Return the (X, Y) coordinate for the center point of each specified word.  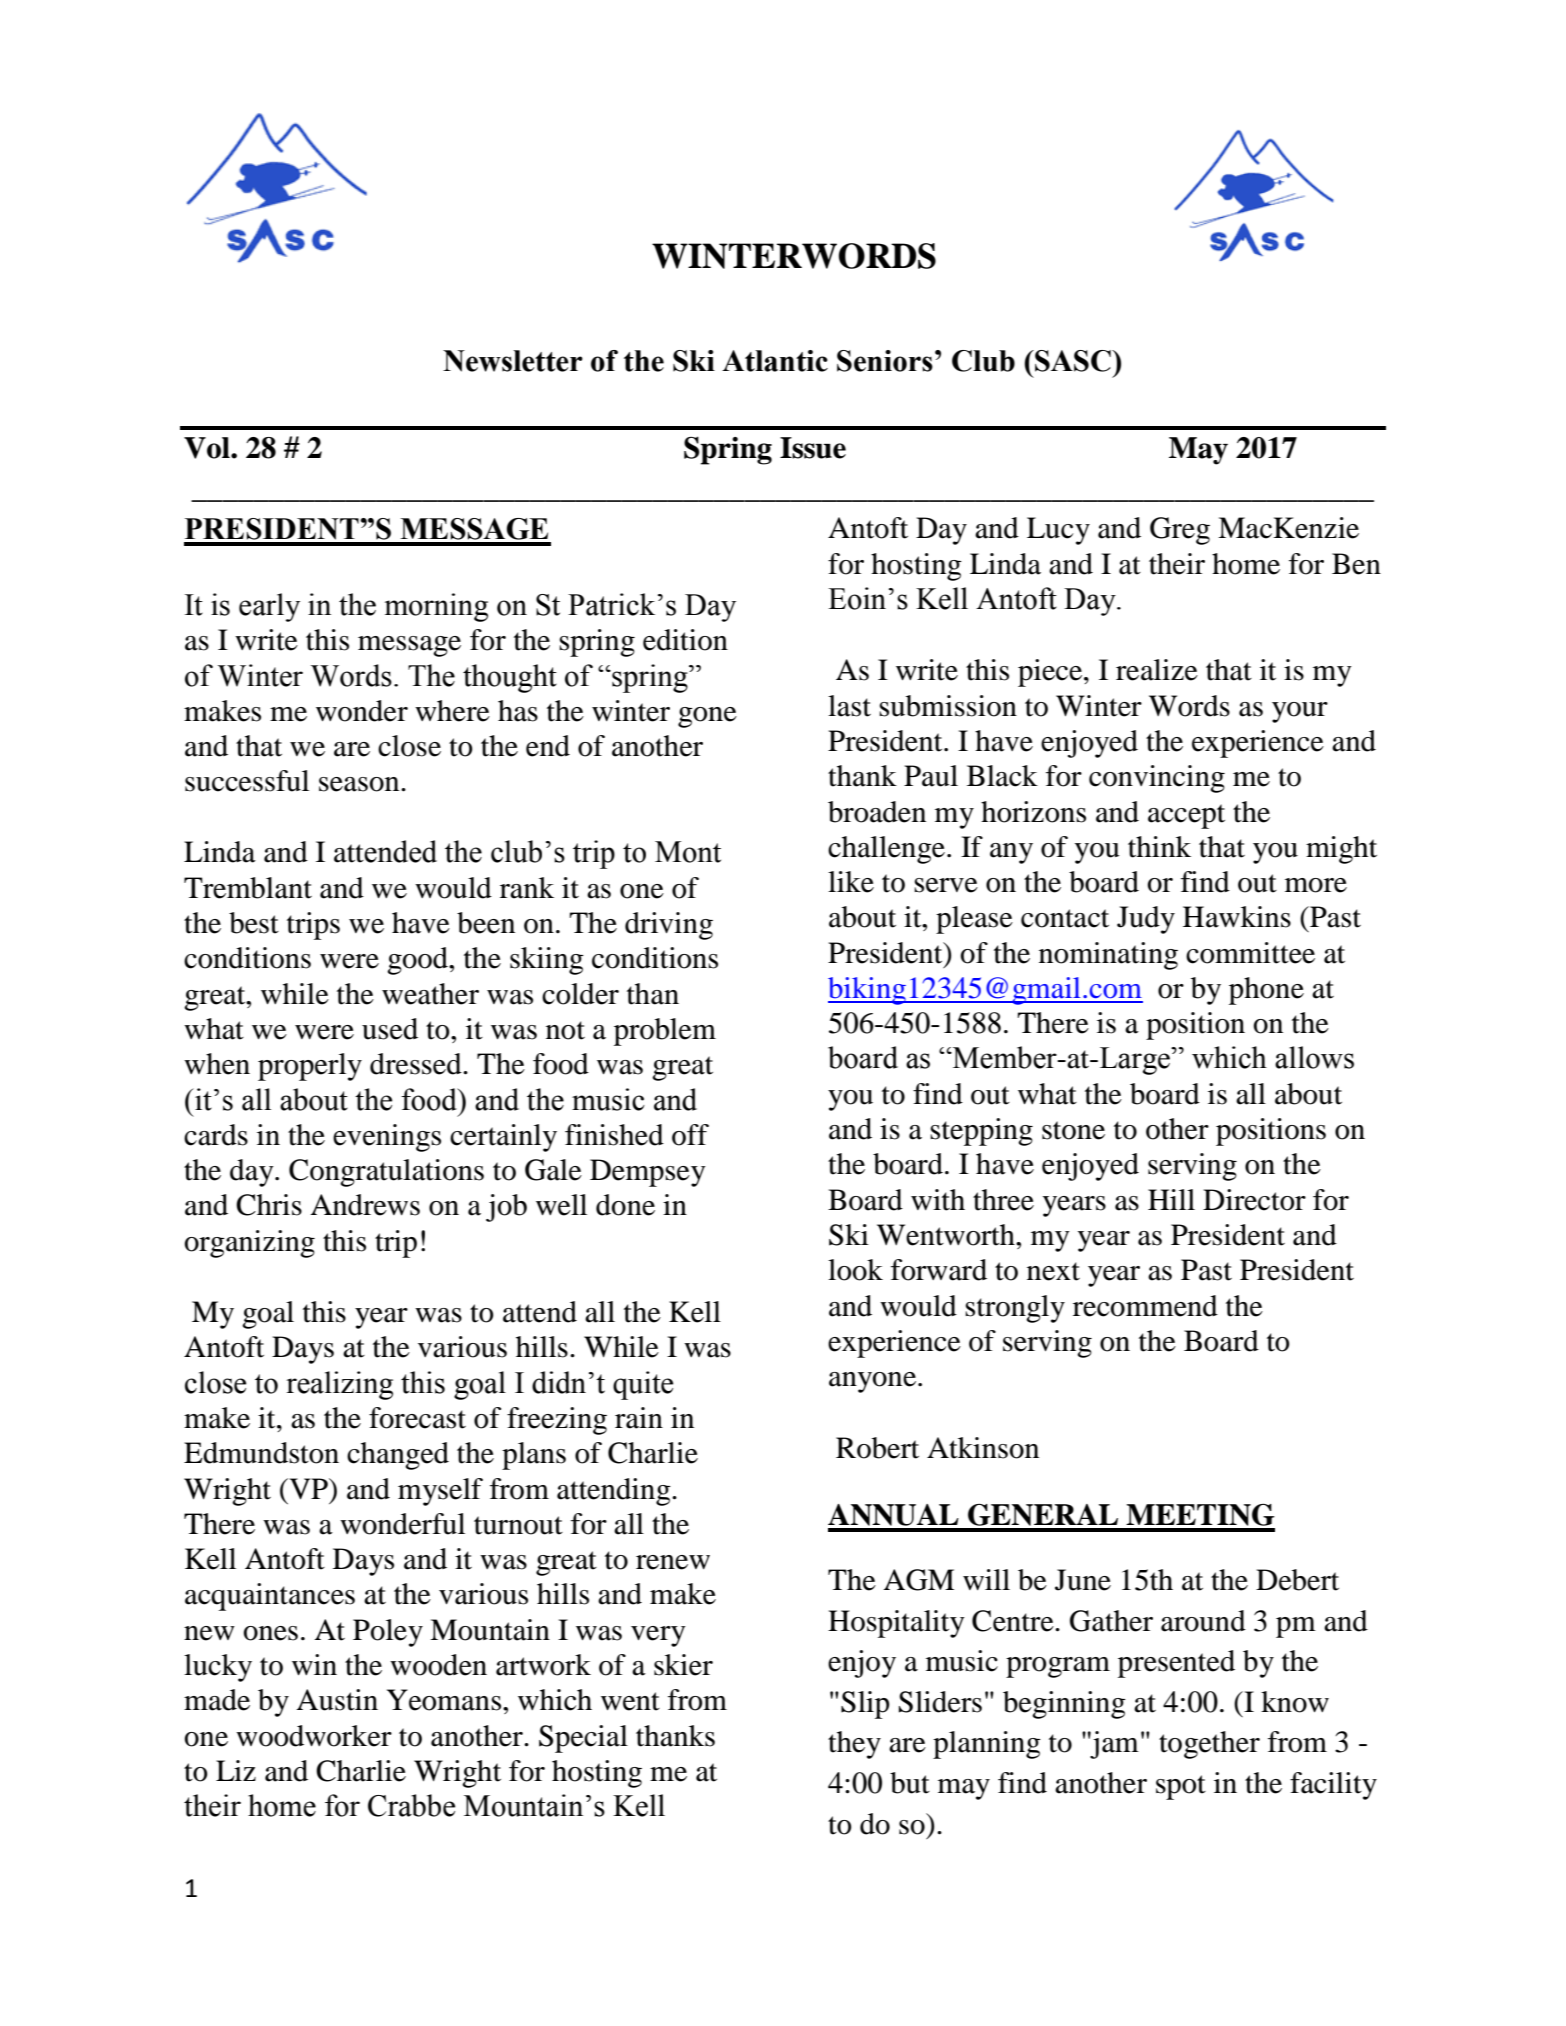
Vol (208, 448)
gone (707, 717)
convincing (1157, 779)
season (360, 784)
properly (310, 1067)
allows (1314, 1057)
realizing (339, 1385)
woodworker (314, 1736)
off (690, 1135)
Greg (1180, 531)
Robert (877, 1448)
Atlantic (775, 361)
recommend (1145, 1306)
